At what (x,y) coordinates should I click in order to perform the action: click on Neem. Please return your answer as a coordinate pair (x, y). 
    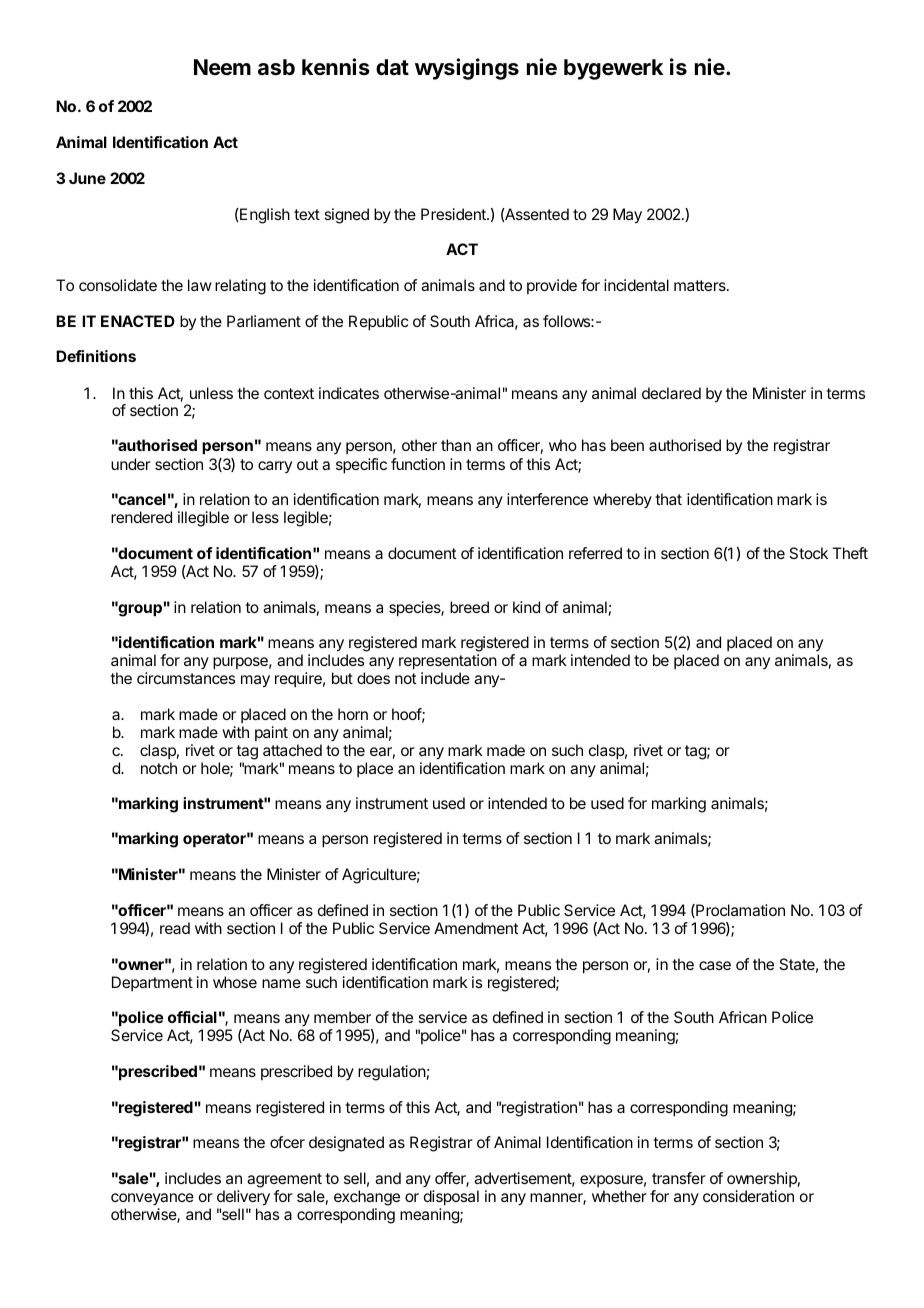
    Looking at the image, I should click on (222, 67).
